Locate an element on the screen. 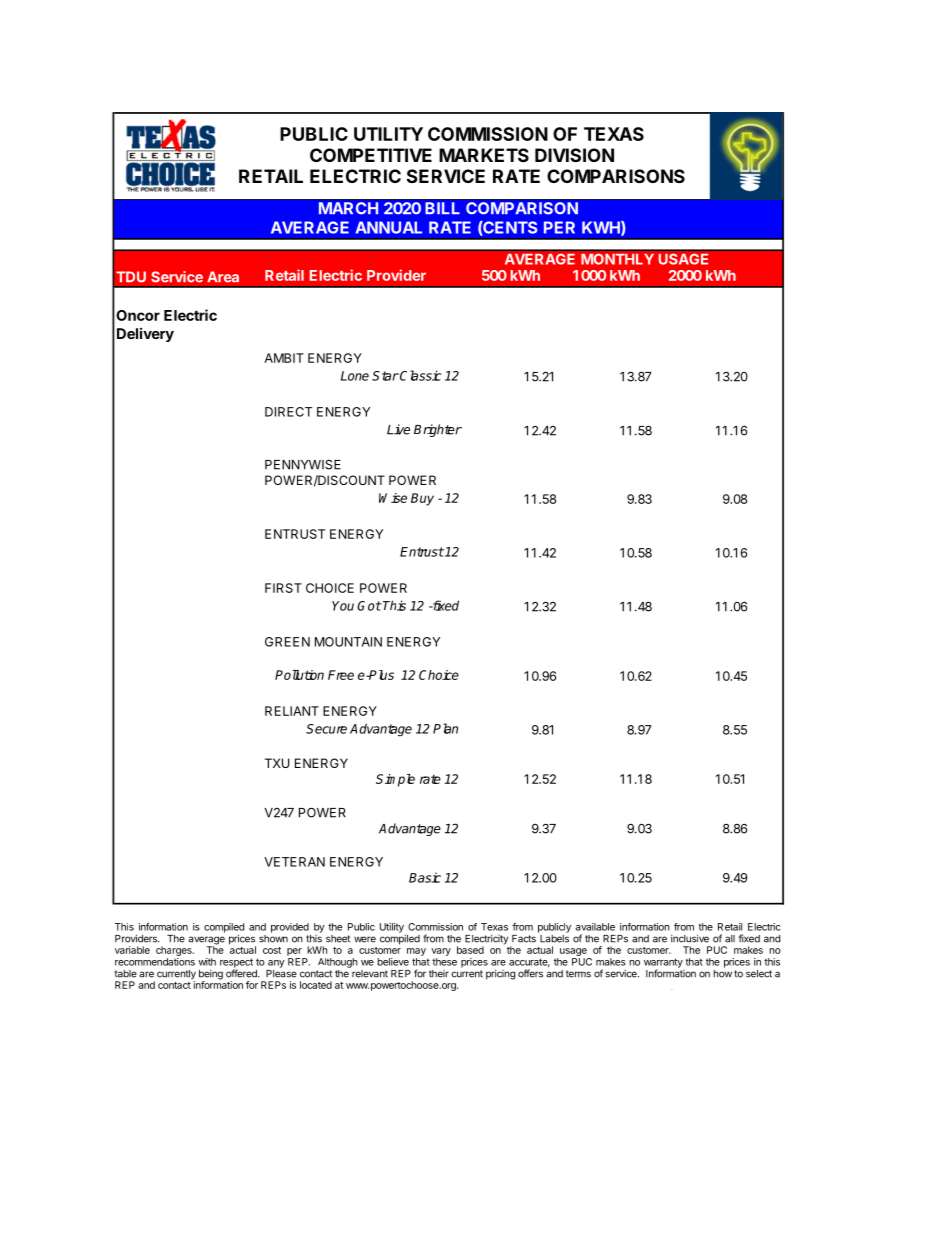 This screenshot has height=1233, width=952. Area is located at coordinates (223, 277).
